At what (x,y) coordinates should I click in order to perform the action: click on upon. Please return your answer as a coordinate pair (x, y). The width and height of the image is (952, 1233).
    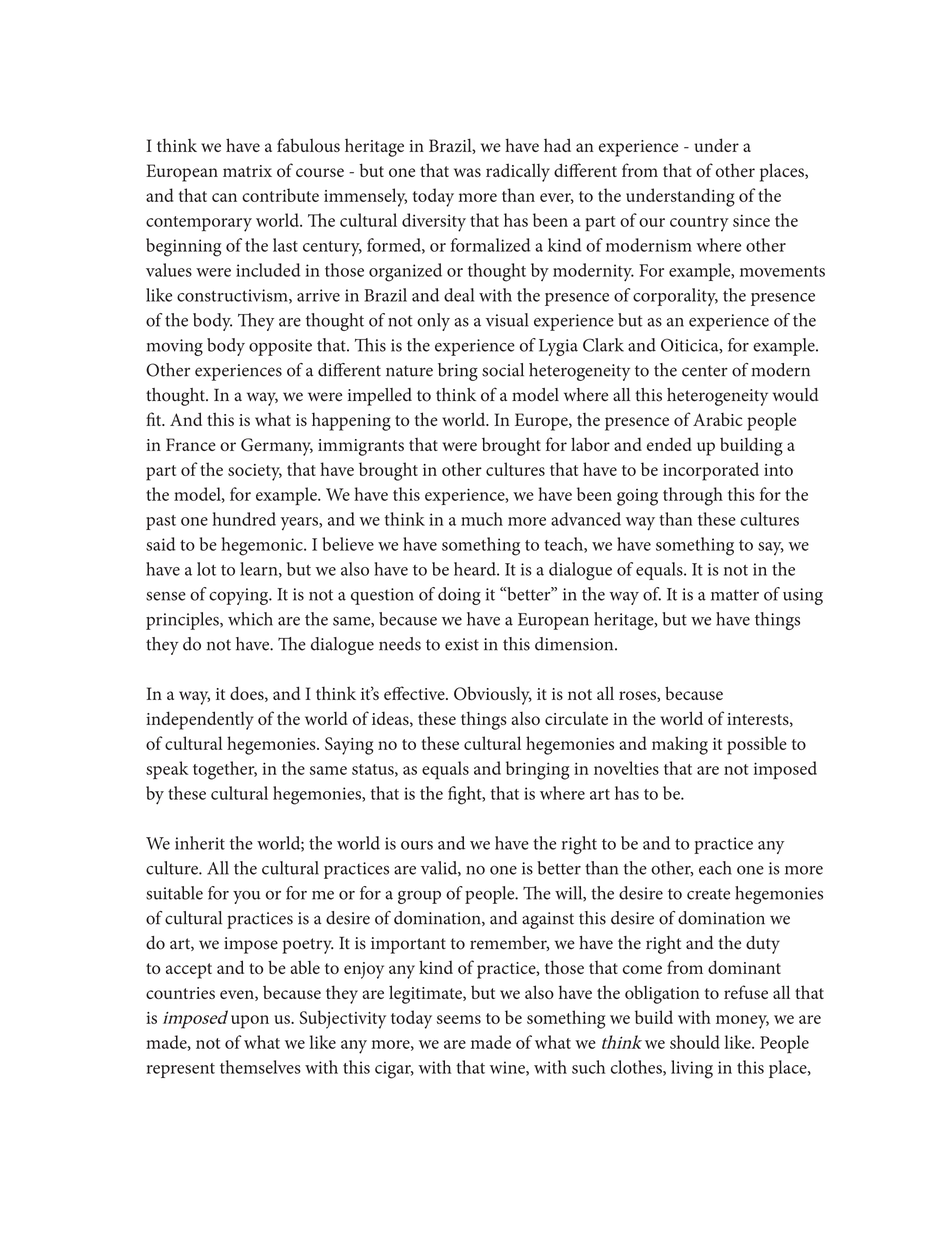
    Looking at the image, I should click on (250, 1022).
